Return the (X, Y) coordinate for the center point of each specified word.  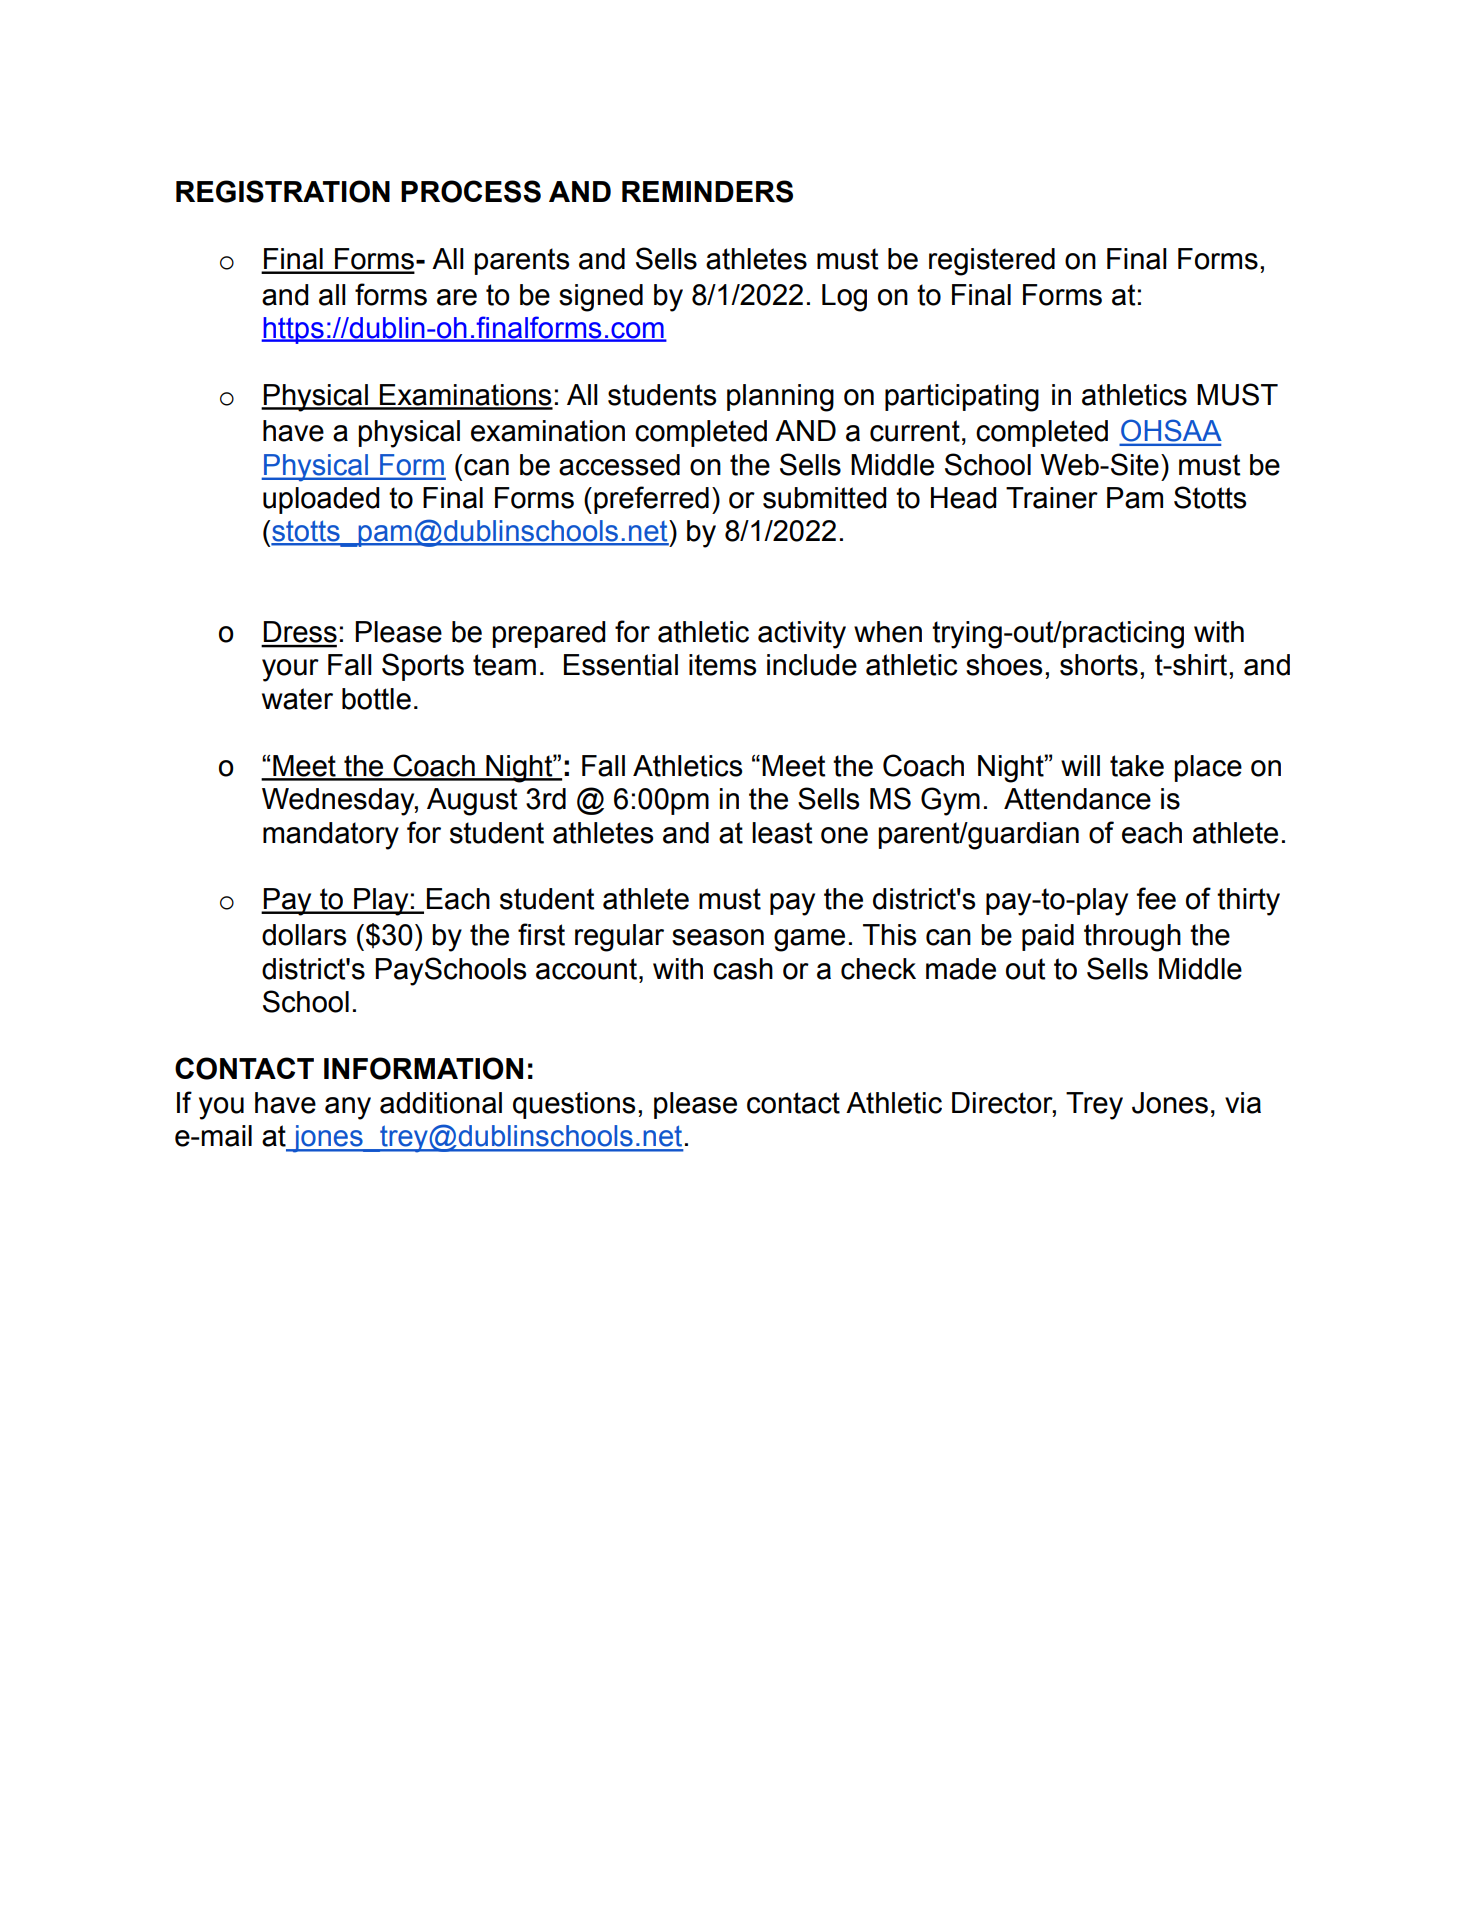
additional (441, 1103)
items (722, 665)
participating (962, 398)
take (1137, 766)
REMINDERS (707, 191)
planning (780, 398)
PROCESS (471, 191)
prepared (549, 634)
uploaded (321, 500)
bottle (376, 699)
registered (992, 262)
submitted (825, 498)
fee (1156, 898)
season (718, 937)
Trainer (1052, 498)
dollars (304, 935)
